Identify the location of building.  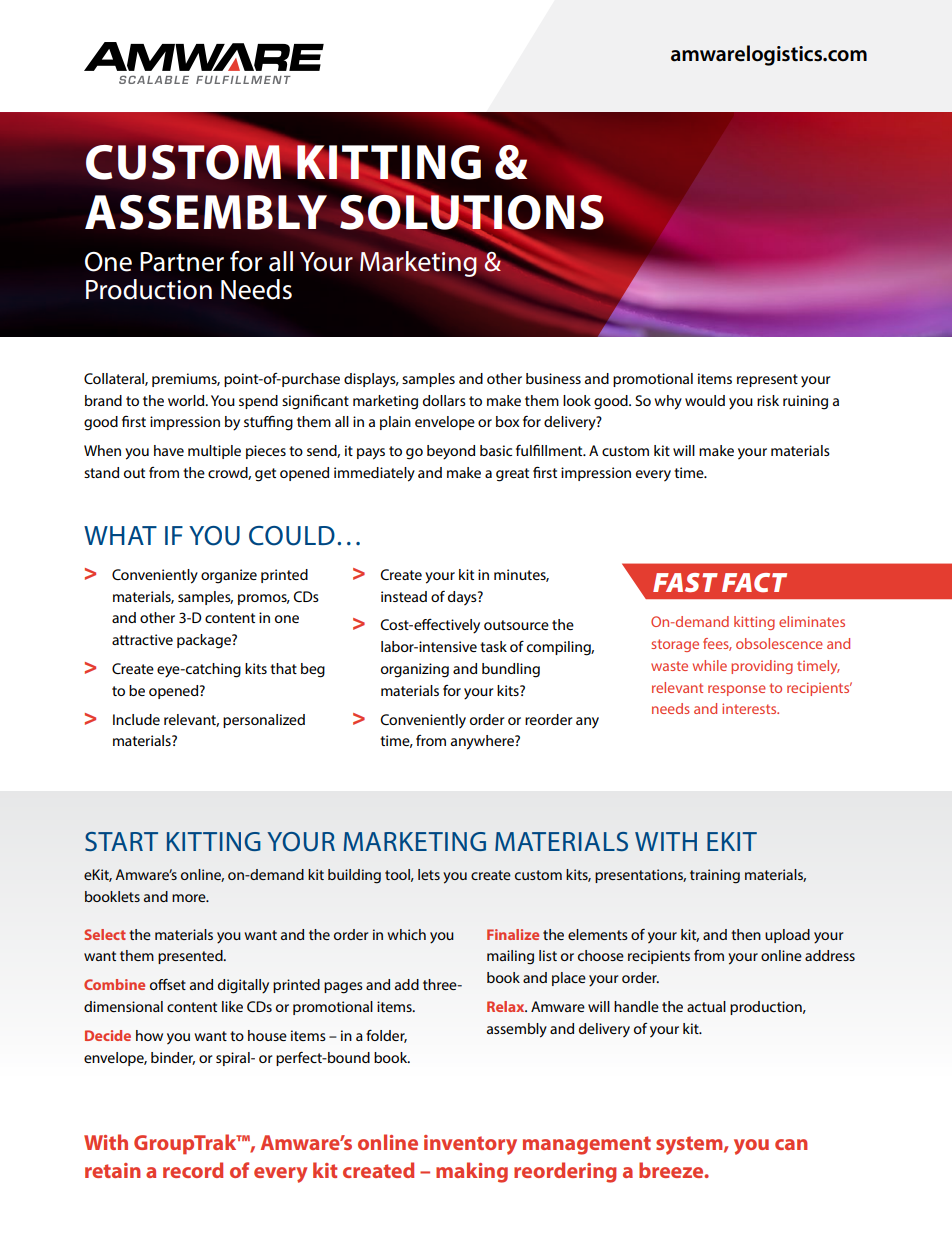
(354, 876).
